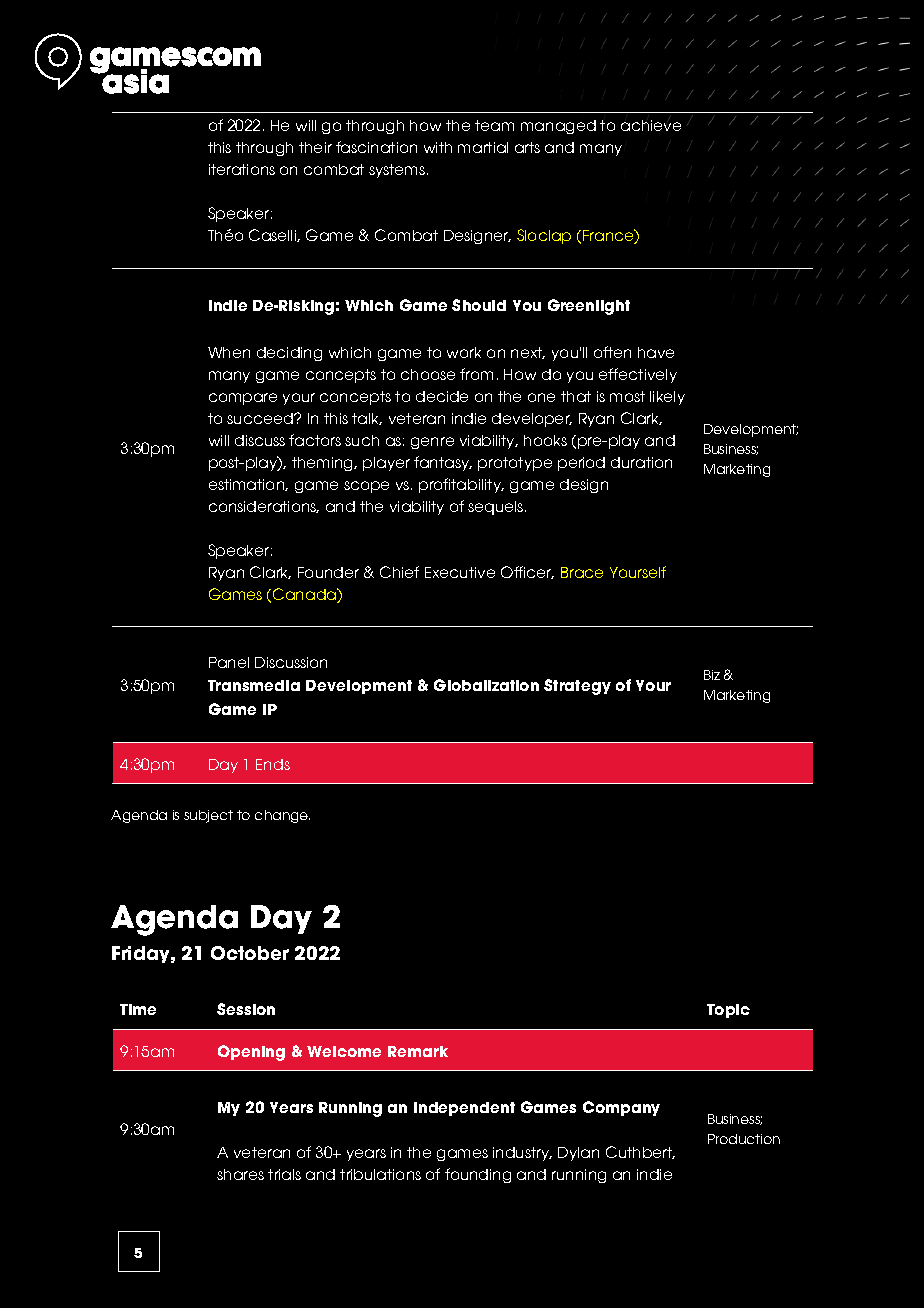  I want to click on duration, so click(641, 462).
